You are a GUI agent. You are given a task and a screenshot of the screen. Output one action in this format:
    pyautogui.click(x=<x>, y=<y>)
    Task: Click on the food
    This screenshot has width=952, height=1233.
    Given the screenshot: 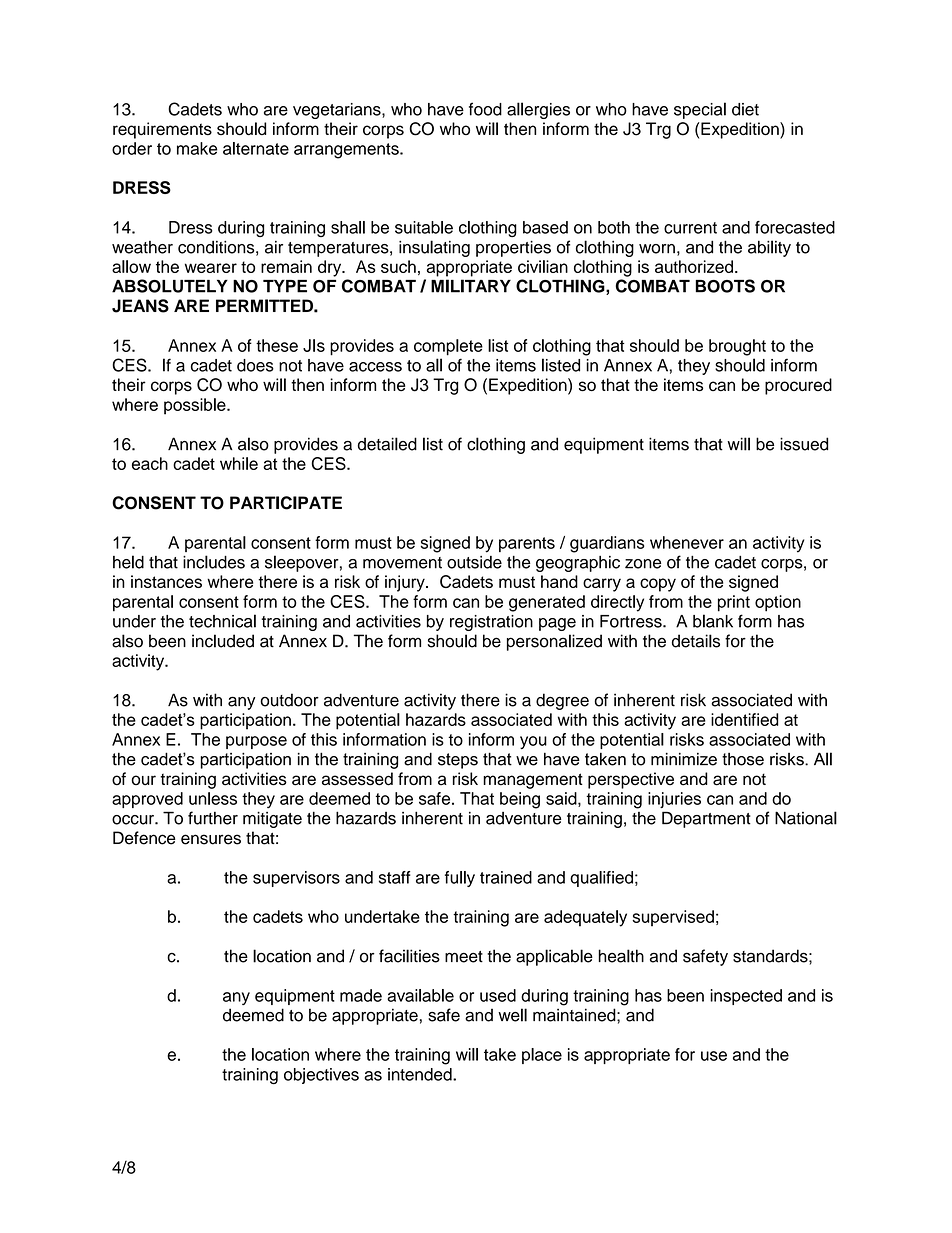 What is the action you would take?
    pyautogui.click(x=485, y=109)
